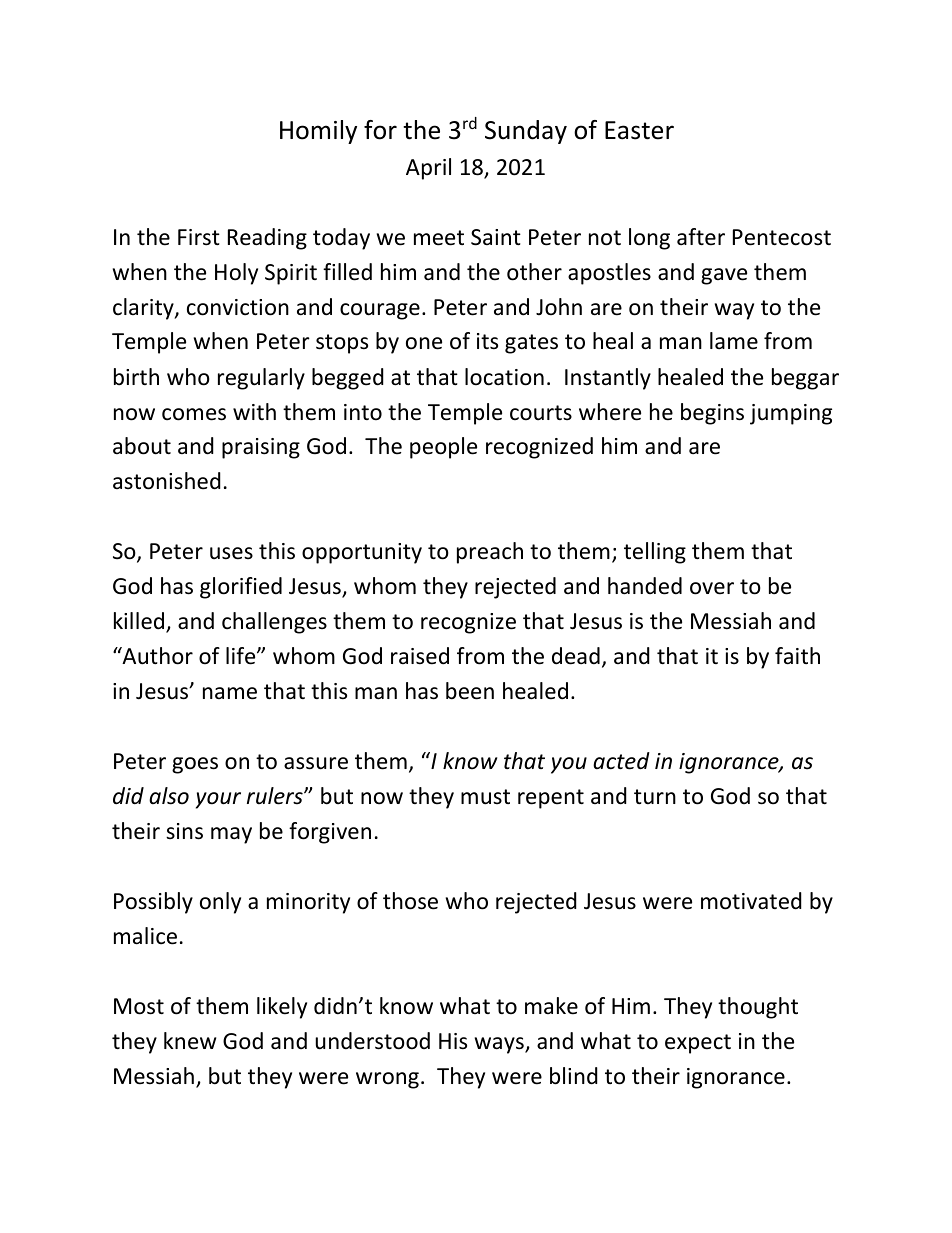  I want to click on glorified, so click(241, 588).
